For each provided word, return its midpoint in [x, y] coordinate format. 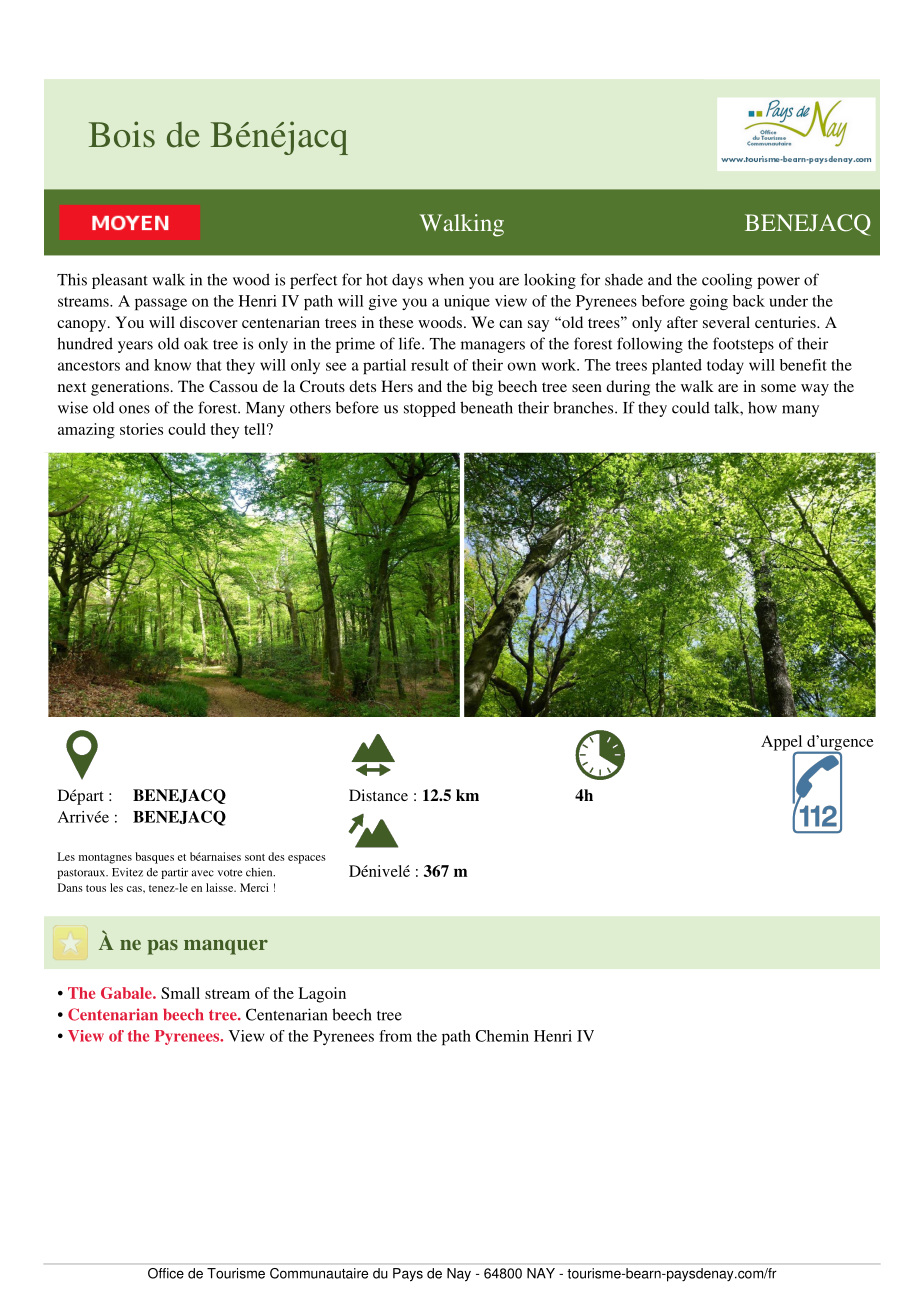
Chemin [502, 1036]
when [446, 279]
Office [166, 1273]
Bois [122, 134]
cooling [727, 281]
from [395, 1036]
